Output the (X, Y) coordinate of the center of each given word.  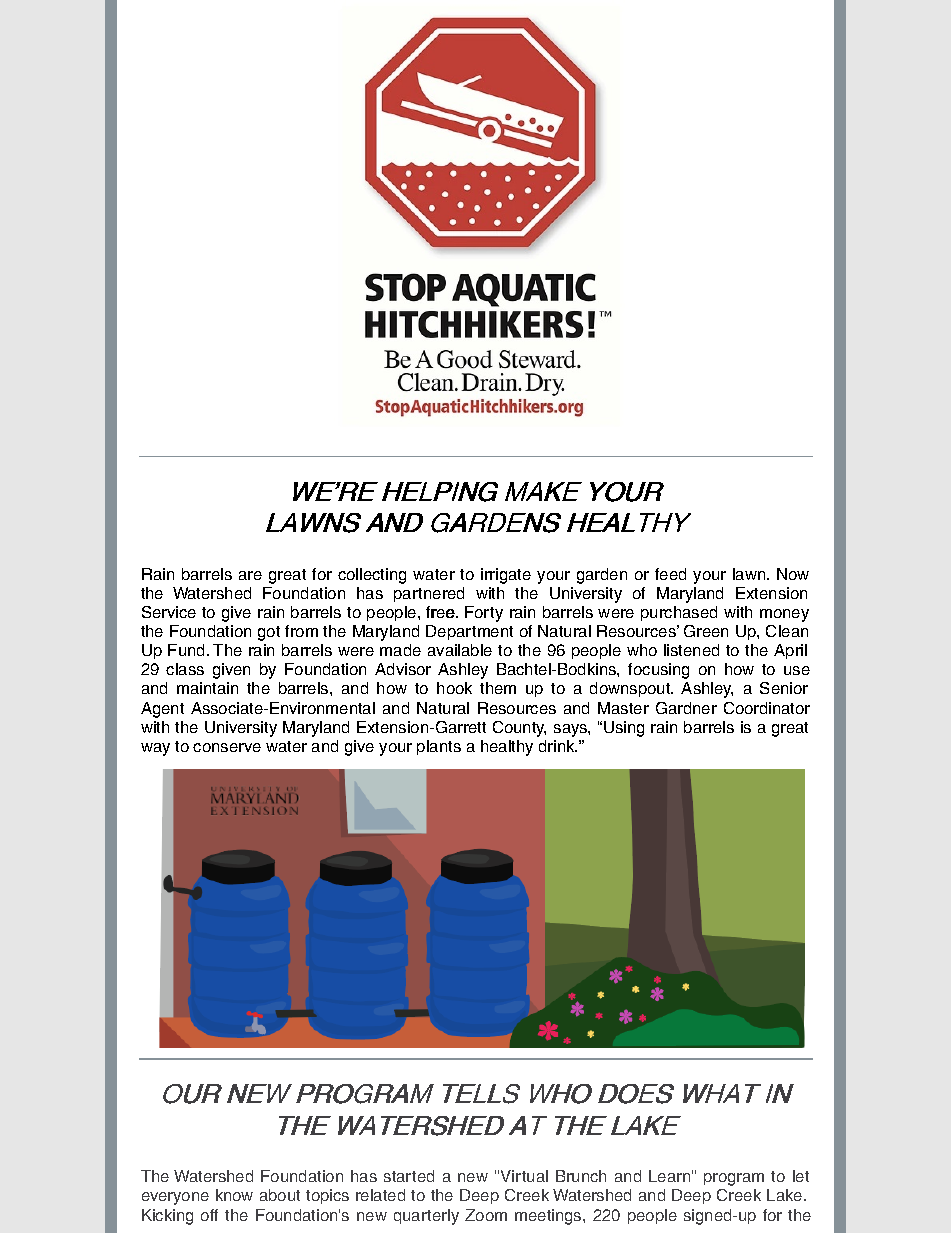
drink (558, 746)
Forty (484, 614)
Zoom (486, 1215)
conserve (227, 747)
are (250, 575)
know (234, 1195)
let (801, 1176)
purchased (679, 613)
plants (439, 747)
